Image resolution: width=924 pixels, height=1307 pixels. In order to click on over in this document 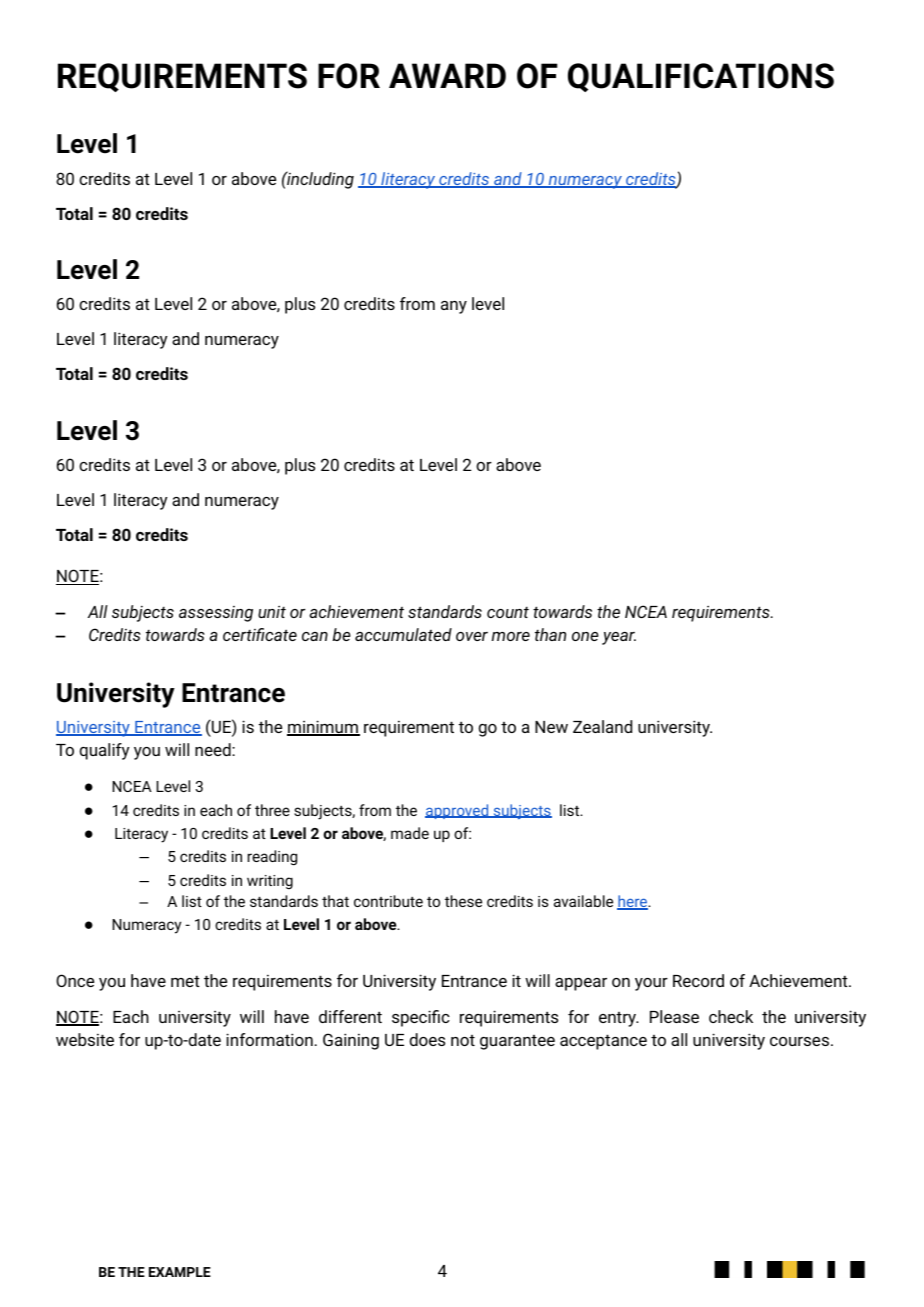, I will do `click(472, 636)`.
